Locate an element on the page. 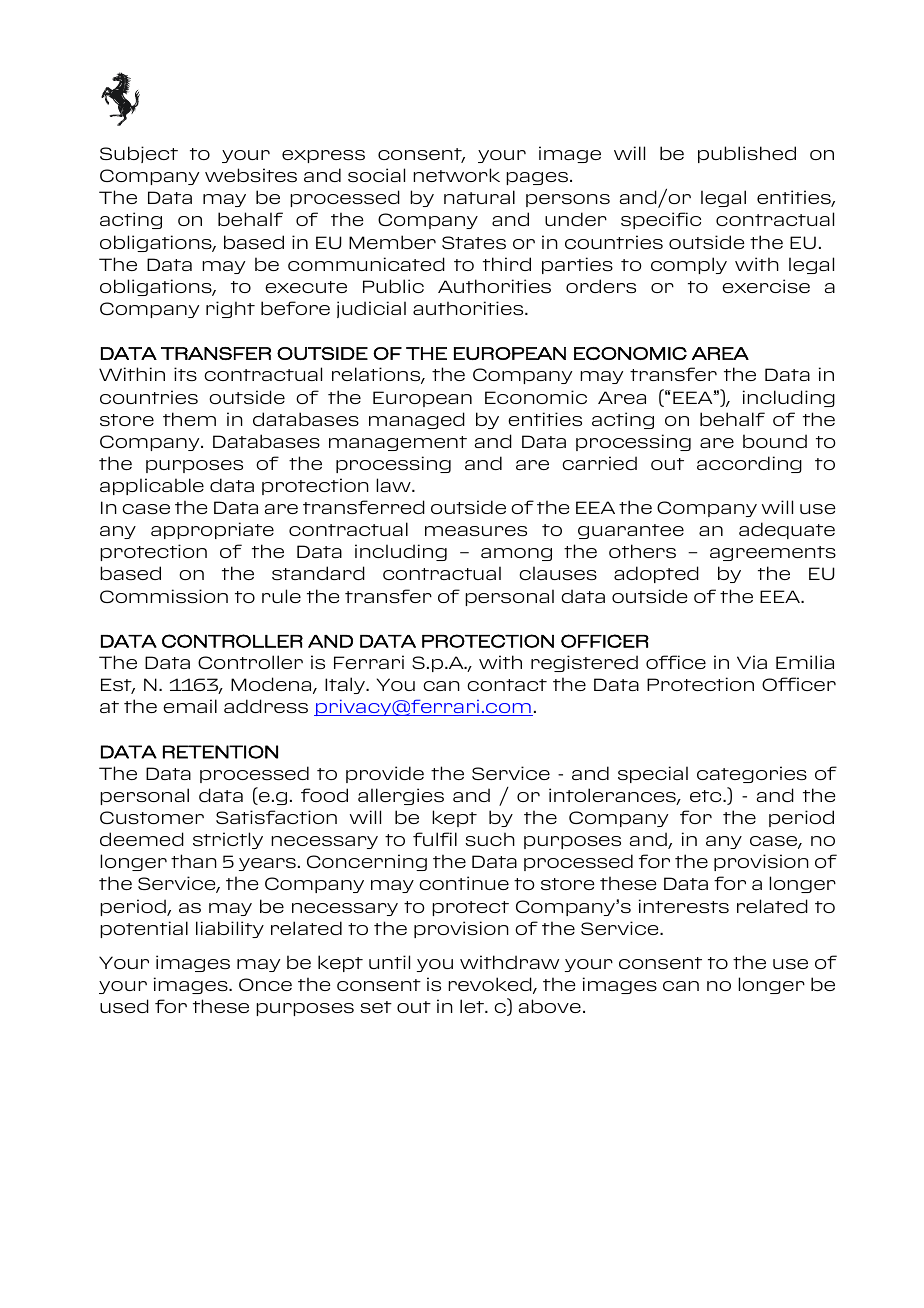  network is located at coordinates (456, 175).
